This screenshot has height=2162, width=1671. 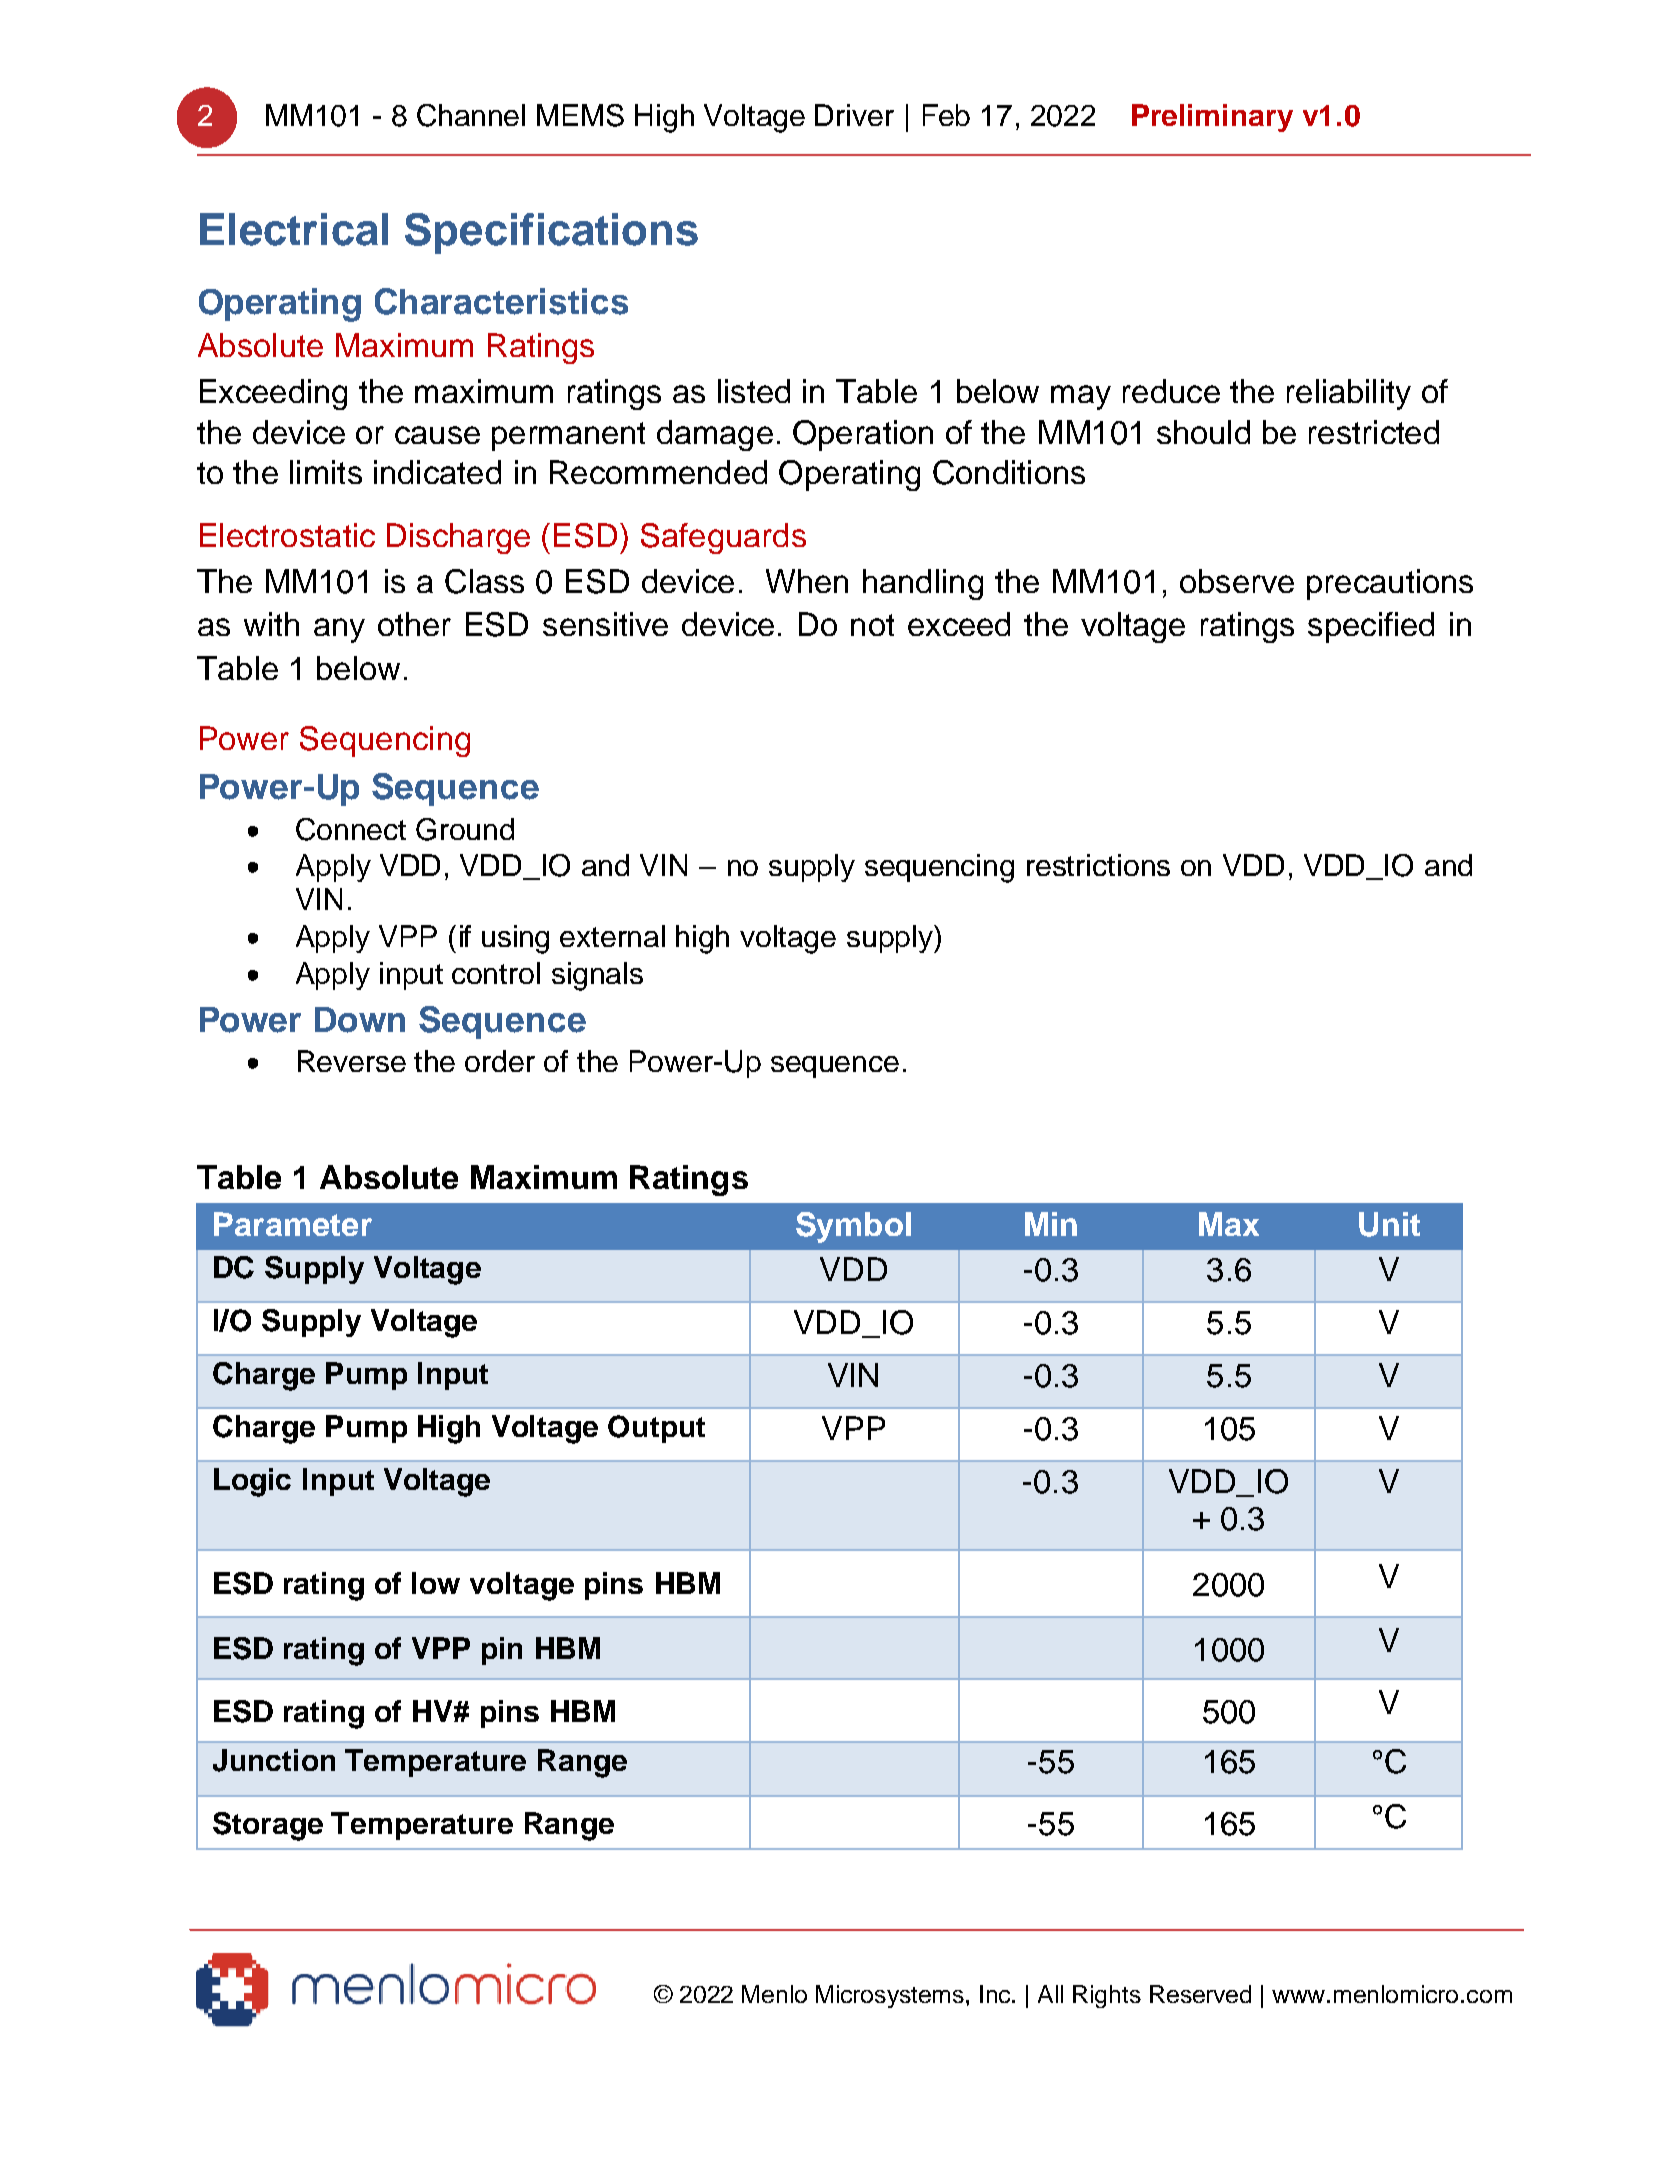 I want to click on Logic, so click(x=252, y=1482).
